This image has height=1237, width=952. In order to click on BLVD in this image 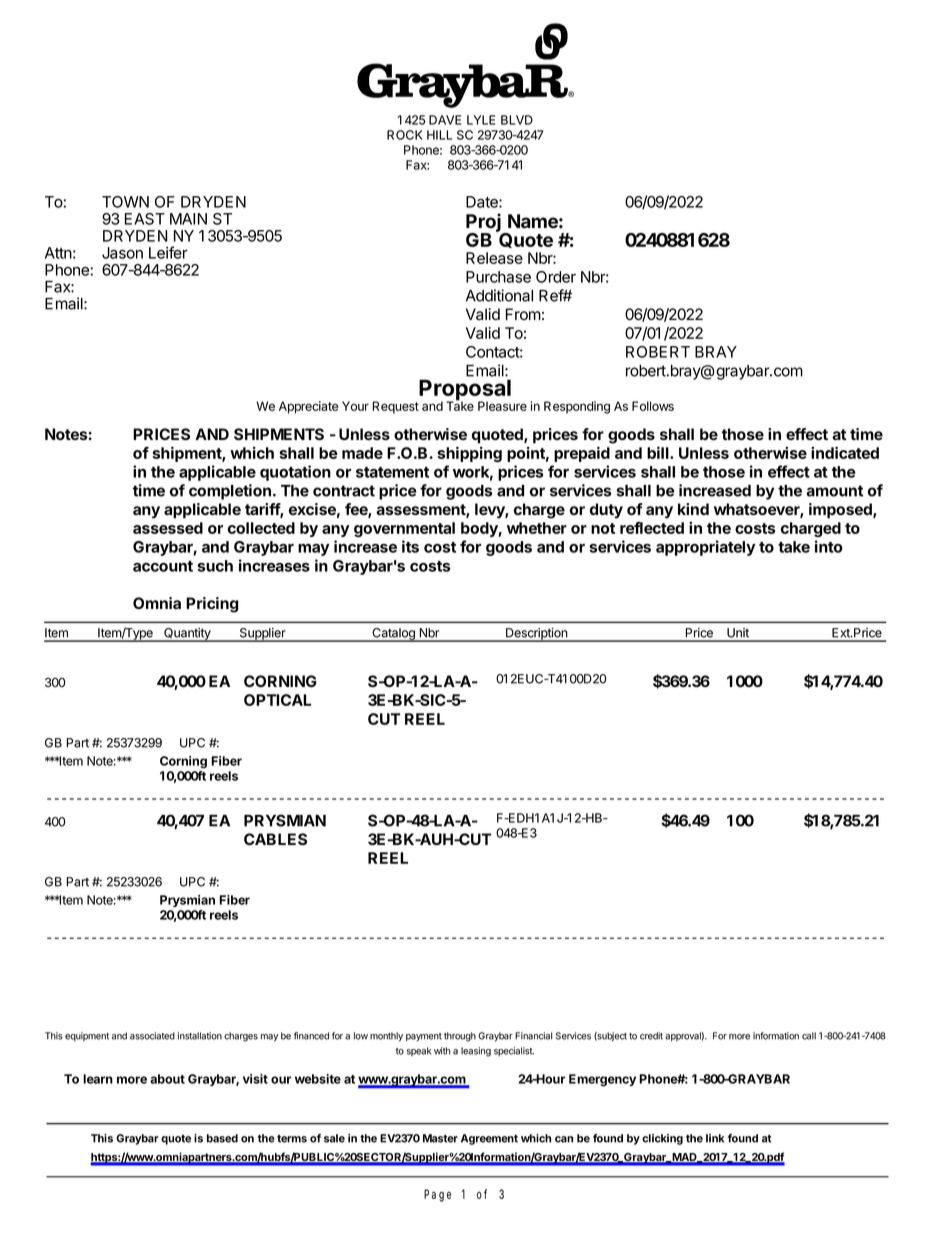, I will do `click(517, 120)`.
